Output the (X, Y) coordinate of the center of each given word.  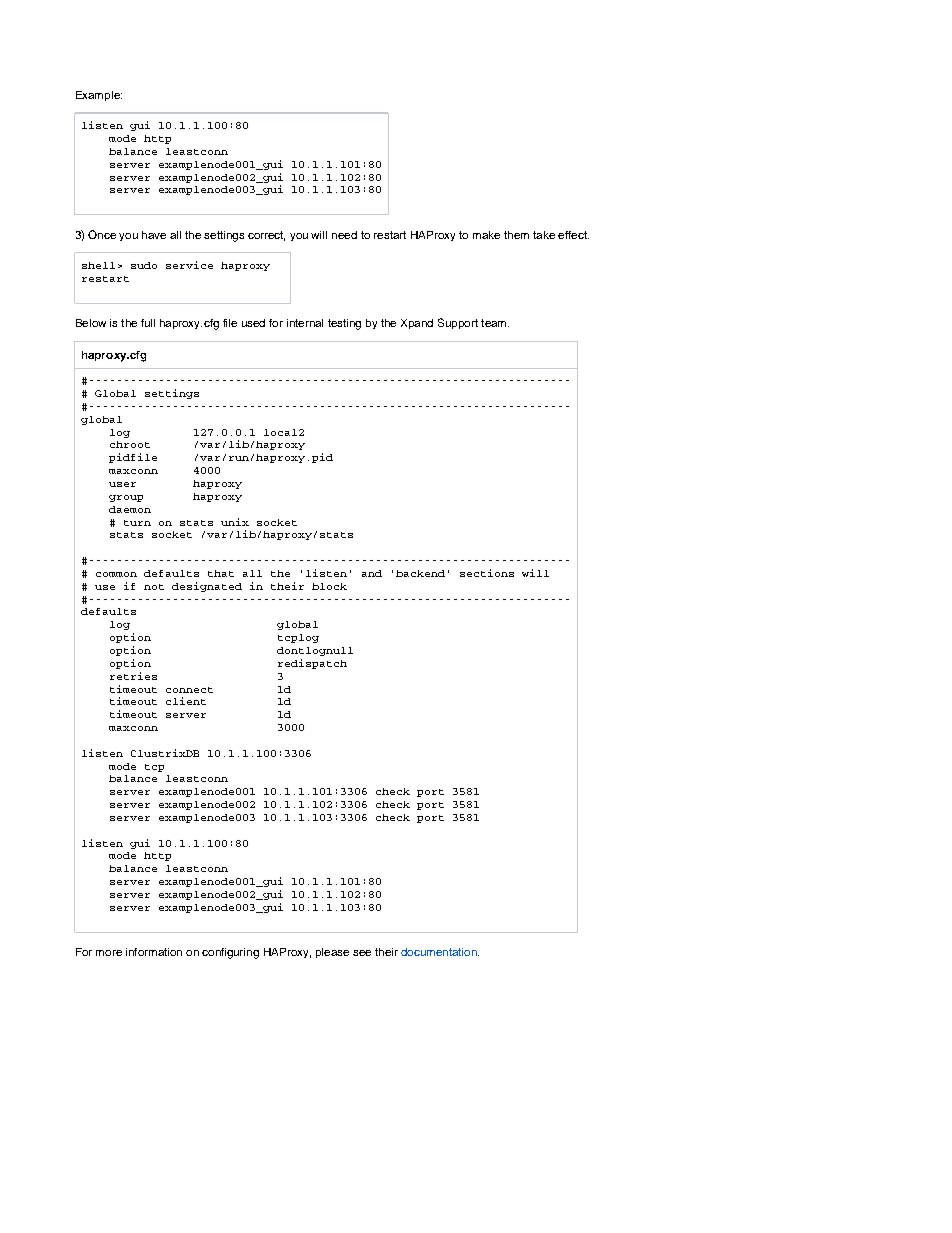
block (329, 586)
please (332, 953)
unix (235, 522)
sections (487, 573)
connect (189, 690)
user (122, 484)
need (344, 235)
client (186, 701)
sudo (144, 265)
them (516, 235)
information (154, 952)
